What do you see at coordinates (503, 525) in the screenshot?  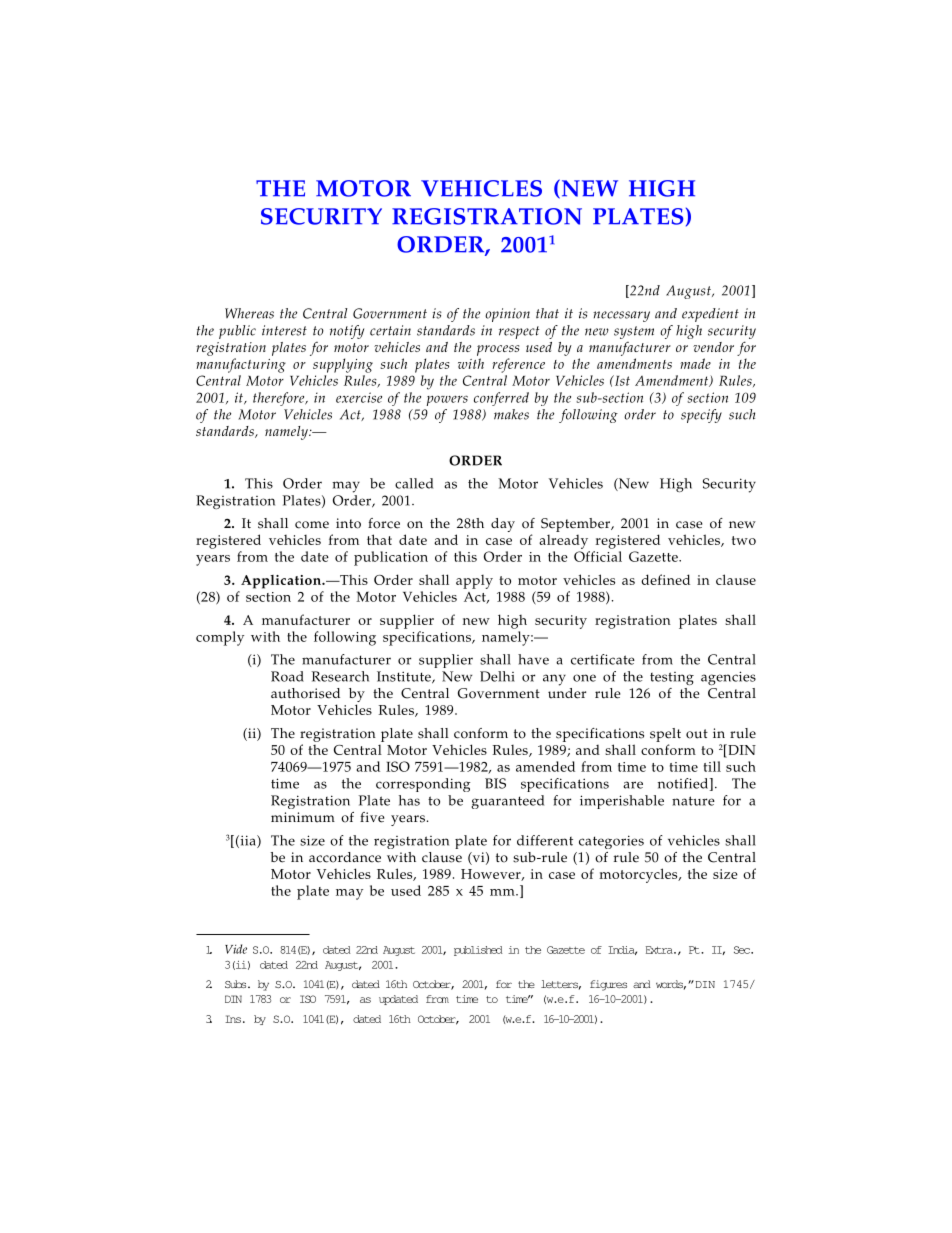 I see `day` at bounding box center [503, 525].
